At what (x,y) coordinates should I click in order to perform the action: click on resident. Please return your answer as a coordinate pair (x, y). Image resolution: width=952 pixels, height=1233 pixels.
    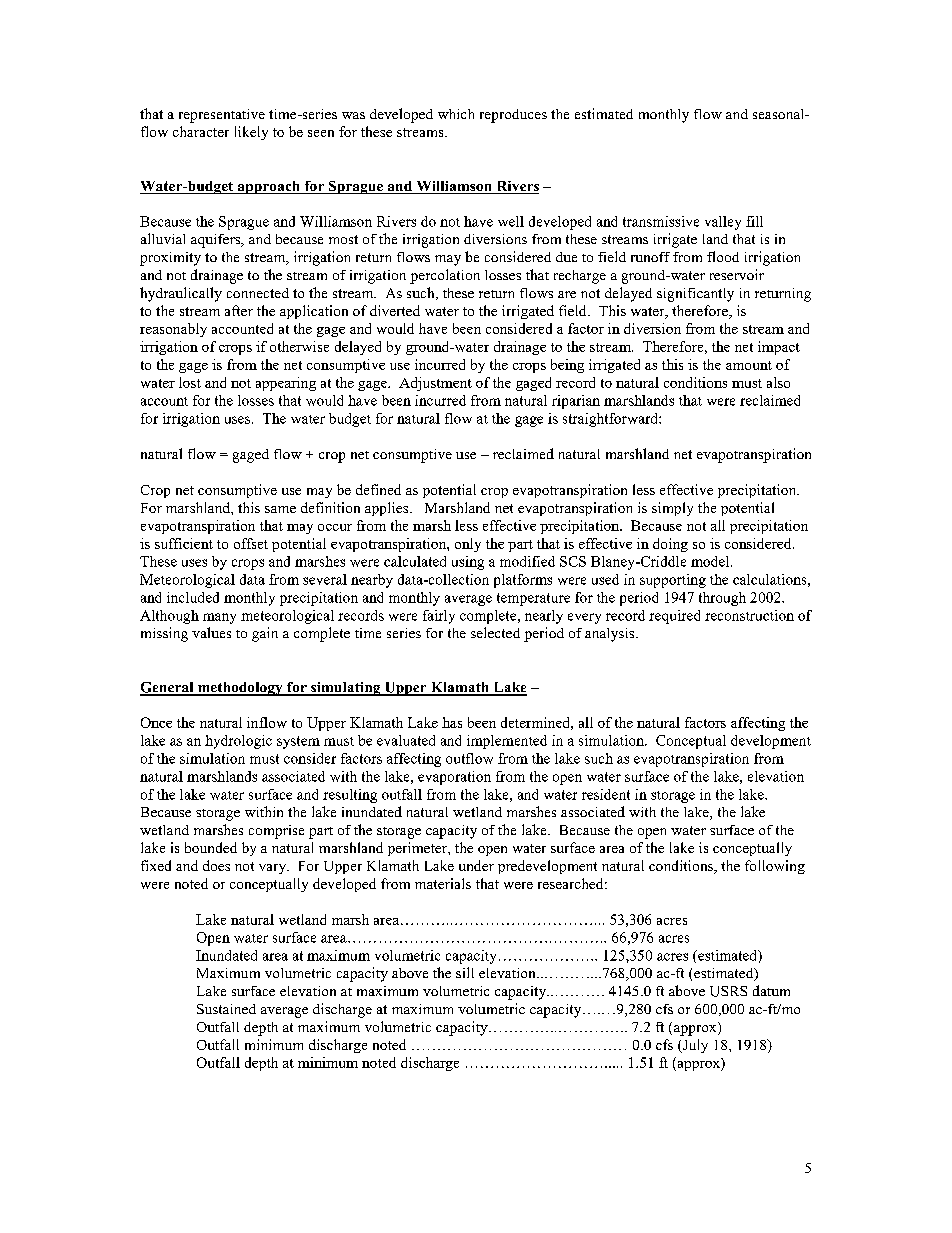
    Looking at the image, I should click on (606, 794).
